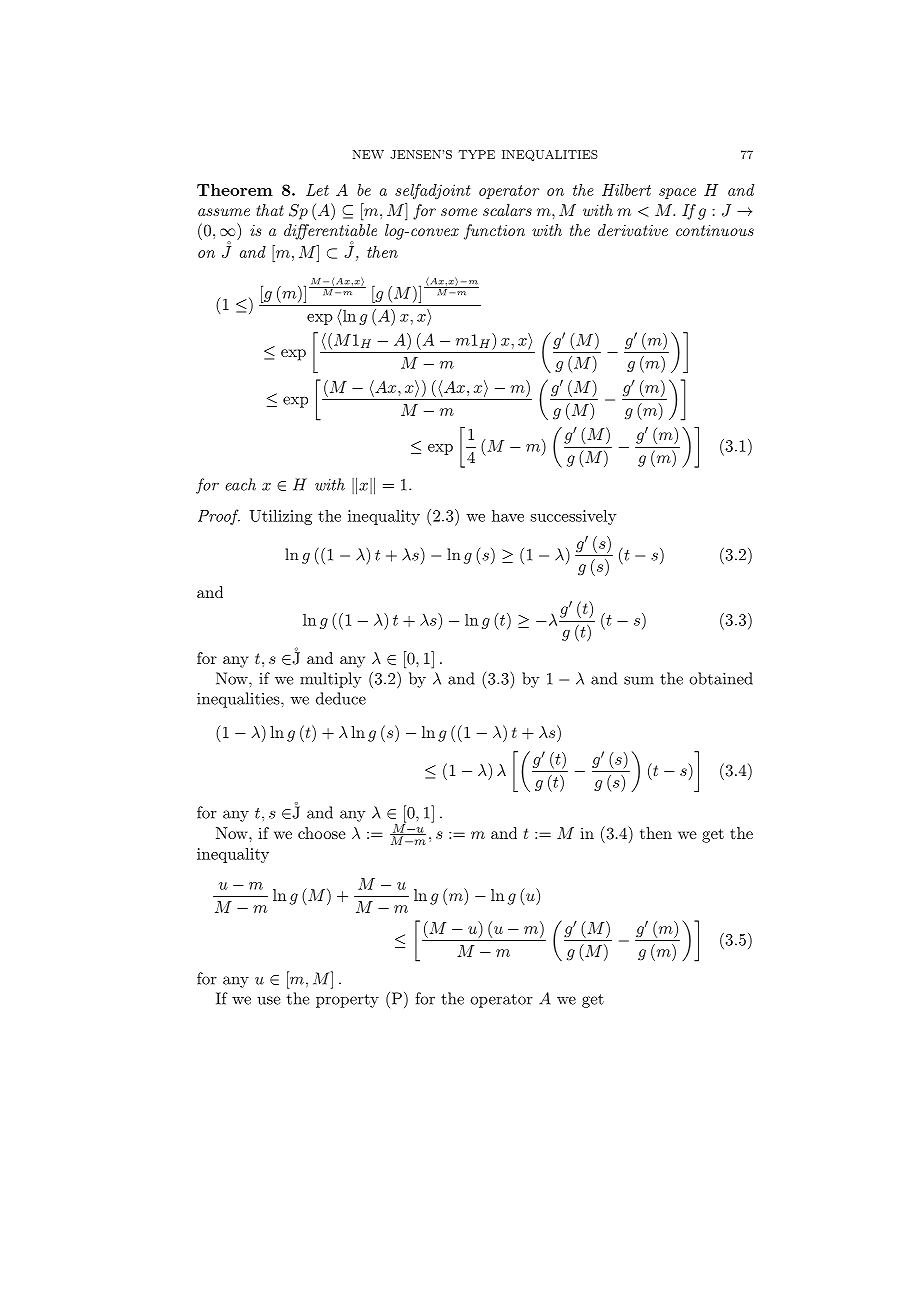  I want to click on that, so click(270, 210).
